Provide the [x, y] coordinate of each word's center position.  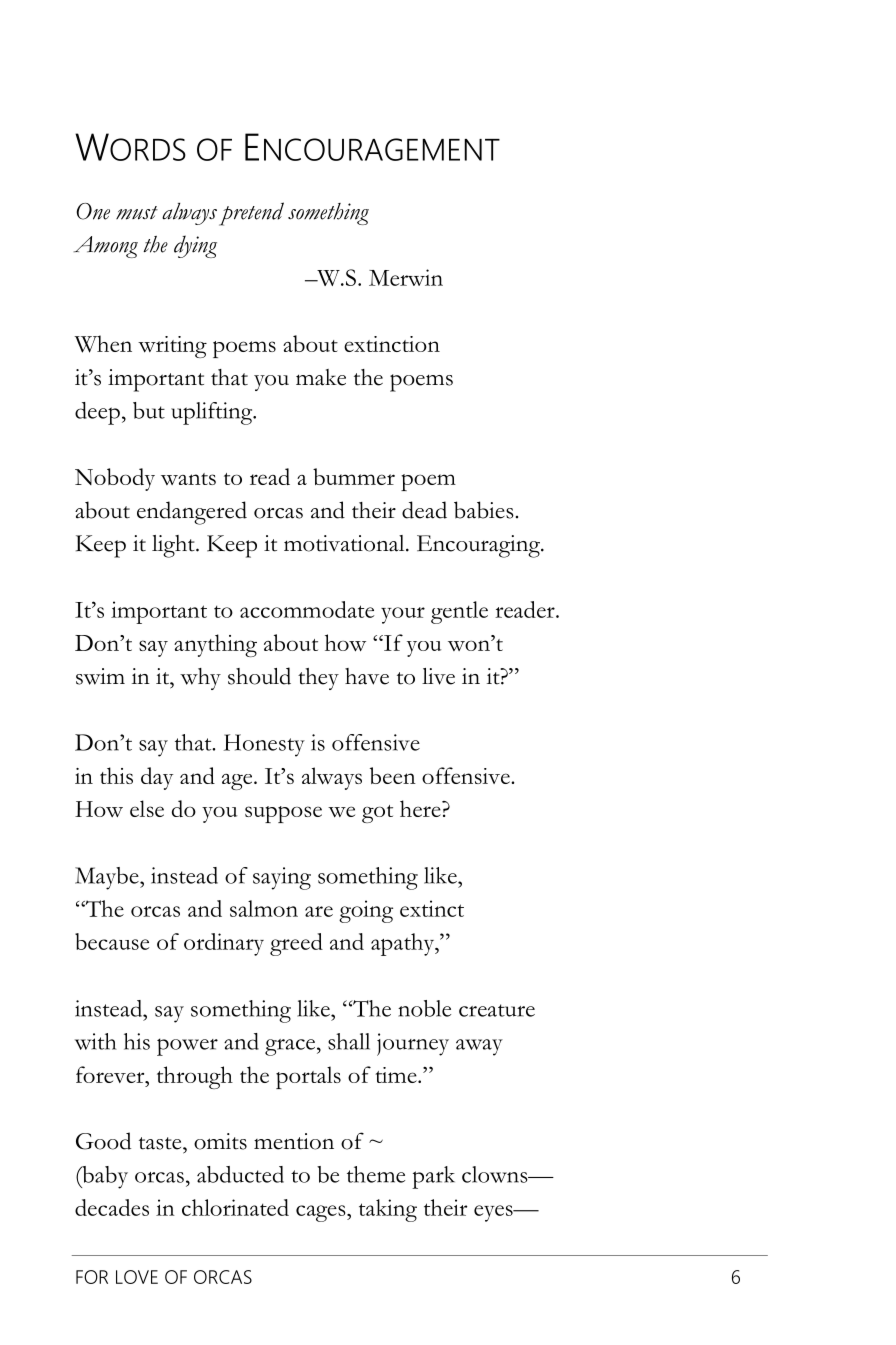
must [137, 213]
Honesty [264, 745]
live [438, 676]
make [321, 377]
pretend [251, 214]
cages [322, 1213]
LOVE [137, 1277]
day [157, 778]
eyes [494, 1213]
